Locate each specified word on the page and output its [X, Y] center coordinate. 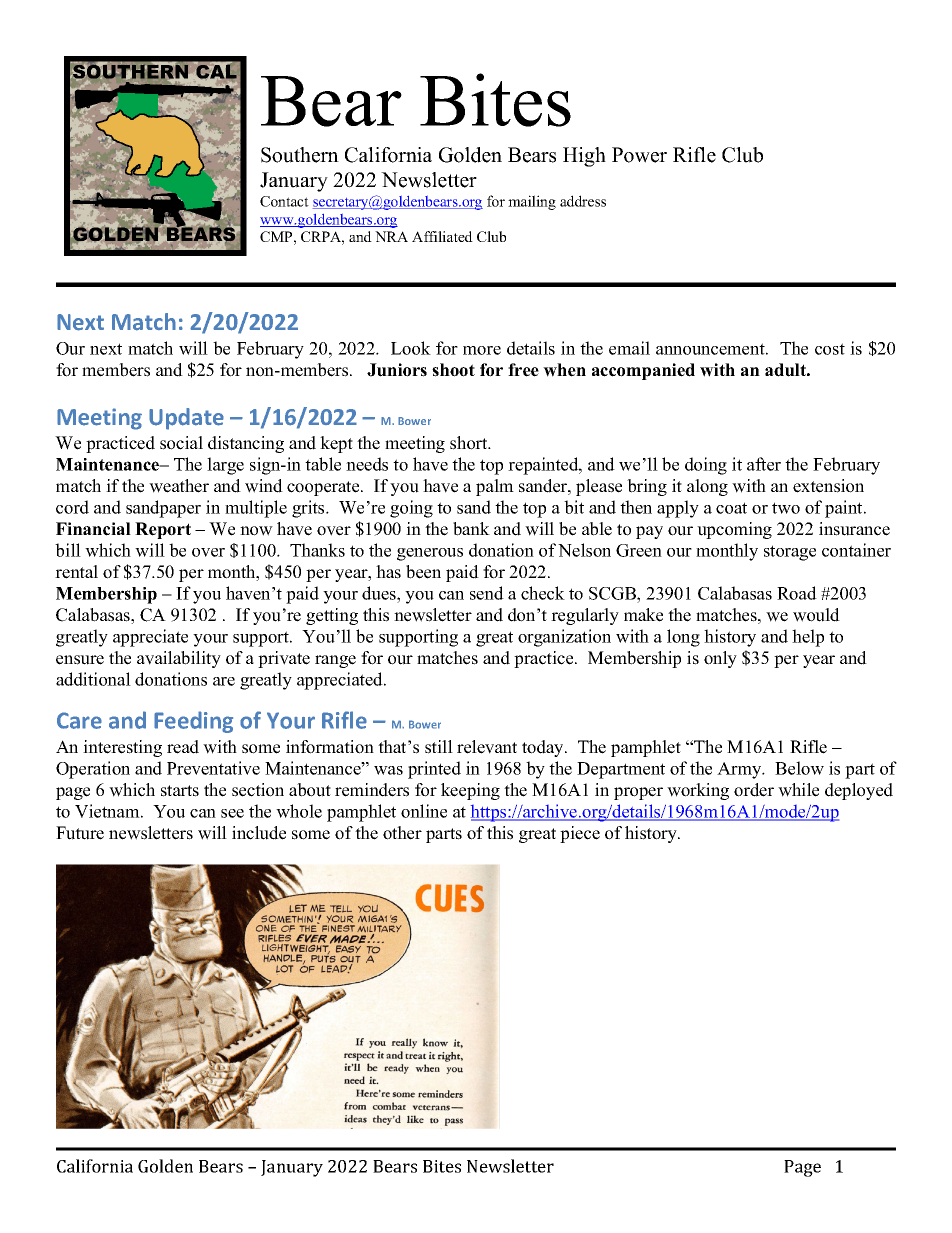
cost [830, 349]
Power [639, 155]
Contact [284, 201]
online [424, 811]
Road [797, 593]
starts [180, 791]
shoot [453, 370]
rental [76, 572]
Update [186, 419]
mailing [532, 202]
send [487, 593]
